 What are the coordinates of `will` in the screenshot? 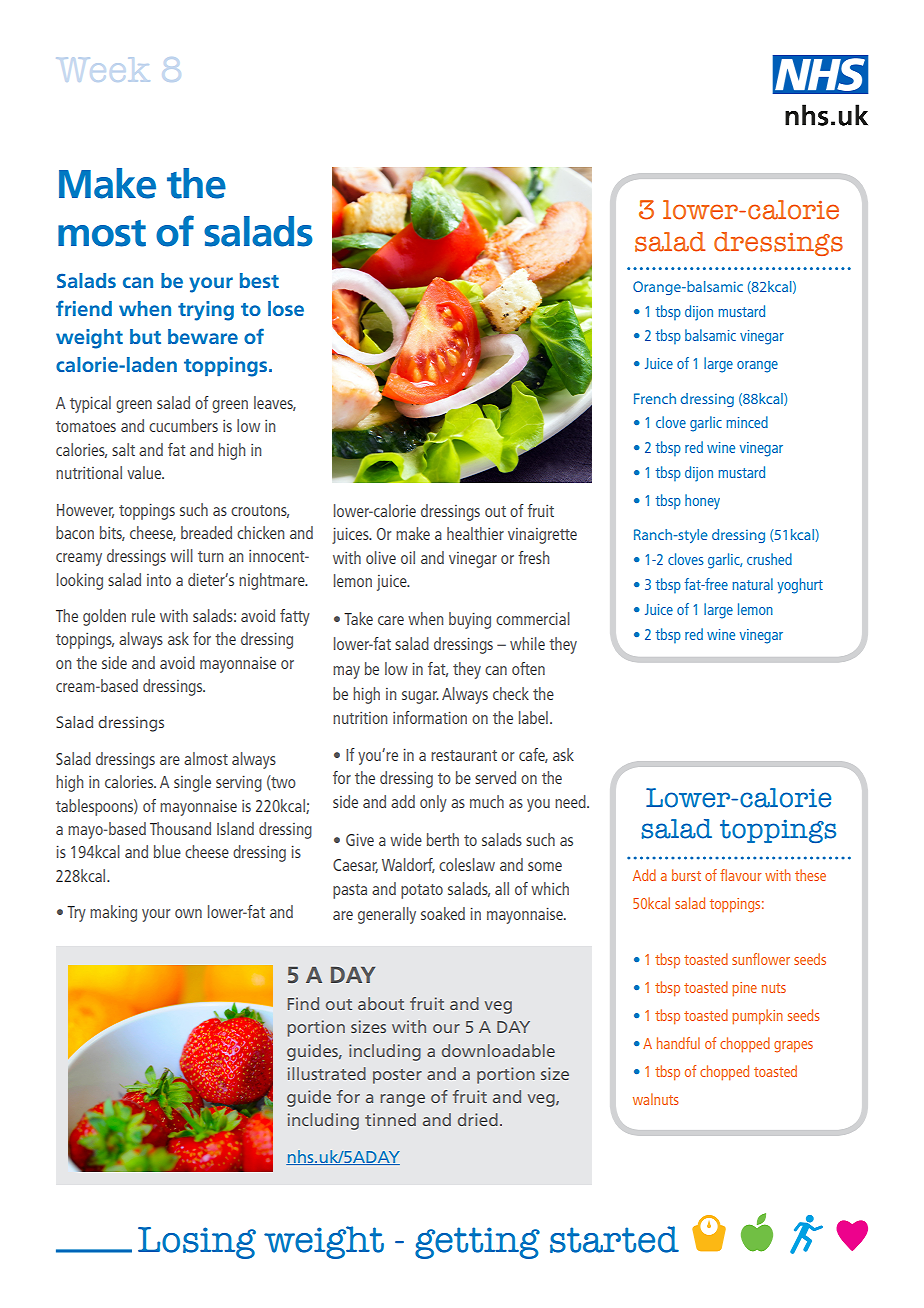 It's located at (181, 555).
